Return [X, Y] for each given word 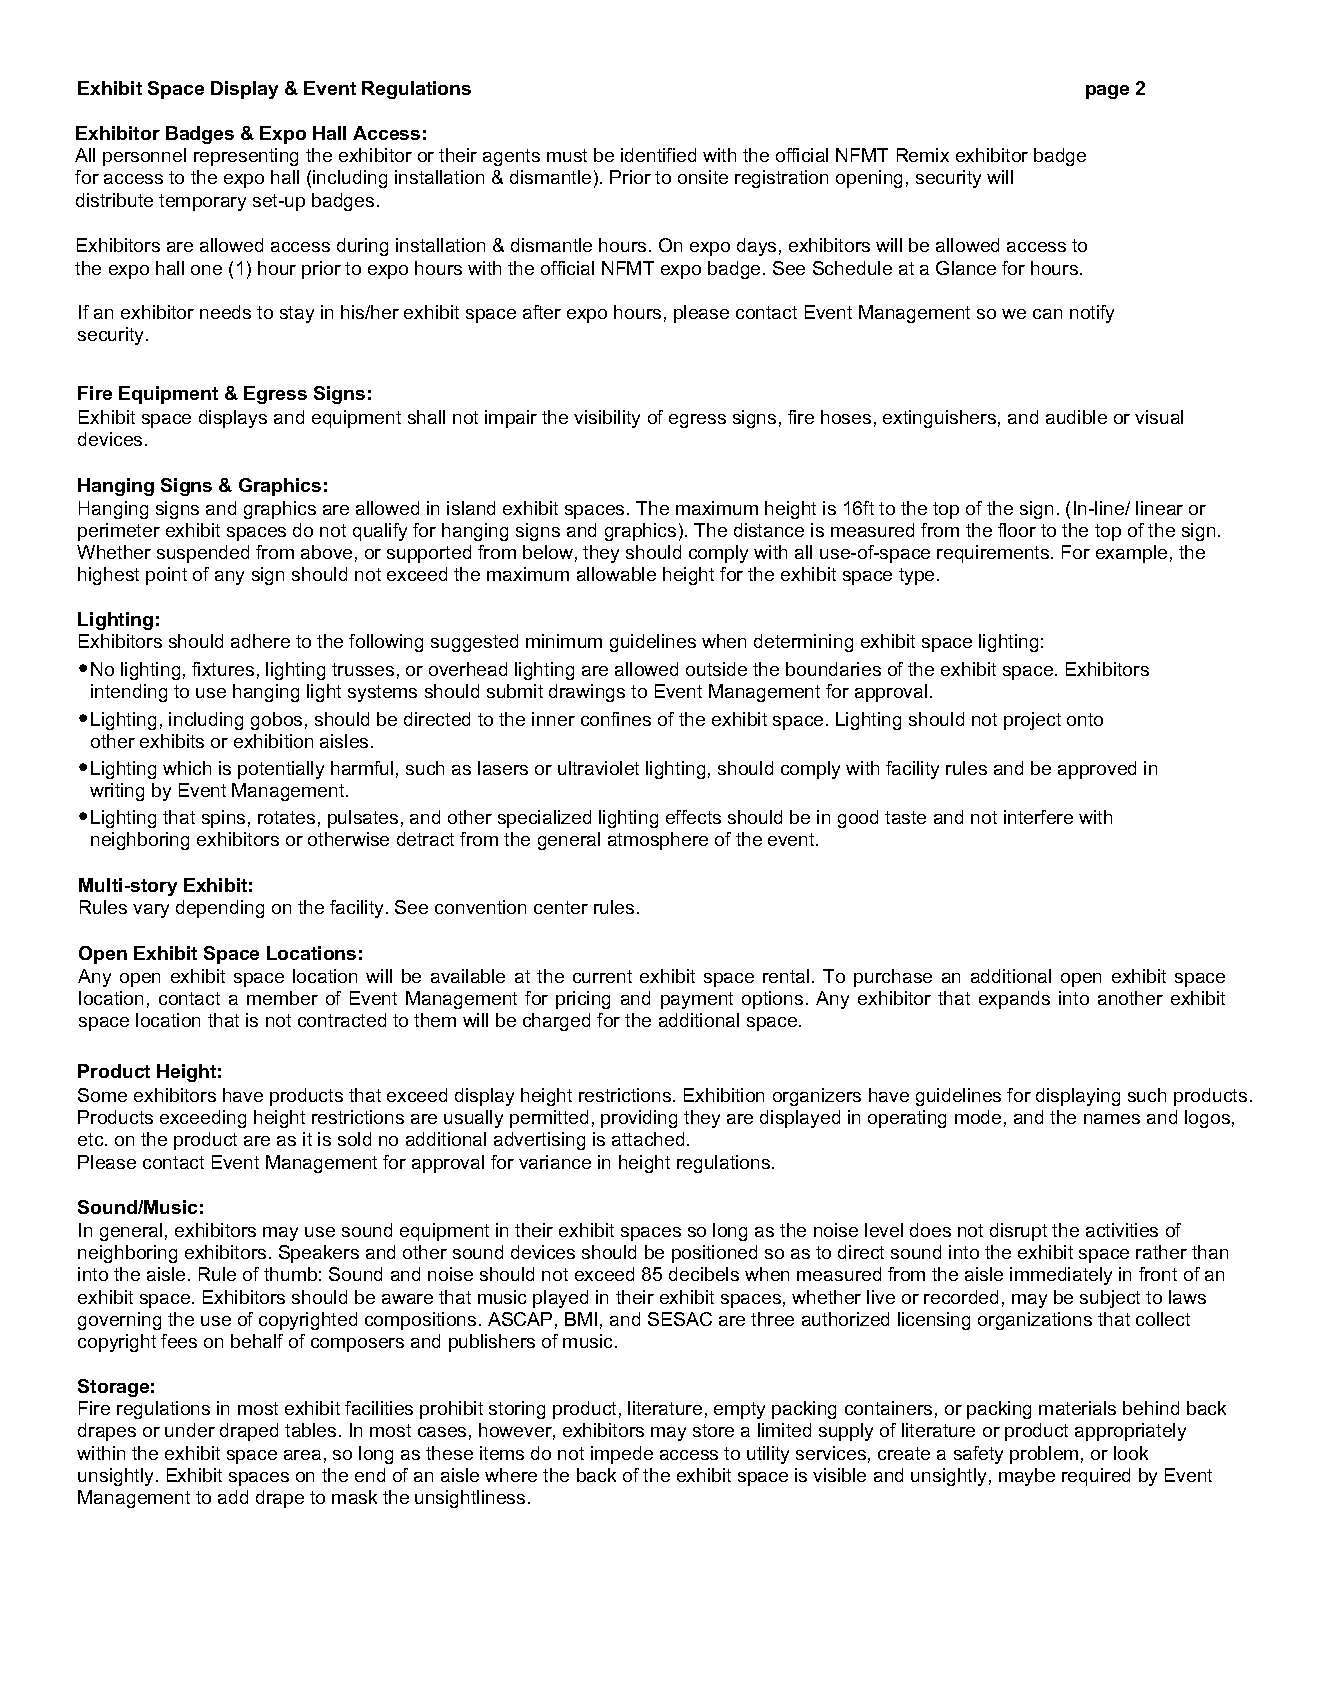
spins [223, 819]
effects [693, 817]
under [190, 1430]
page [1107, 92]
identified [658, 155]
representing [246, 157]
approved [1097, 770]
